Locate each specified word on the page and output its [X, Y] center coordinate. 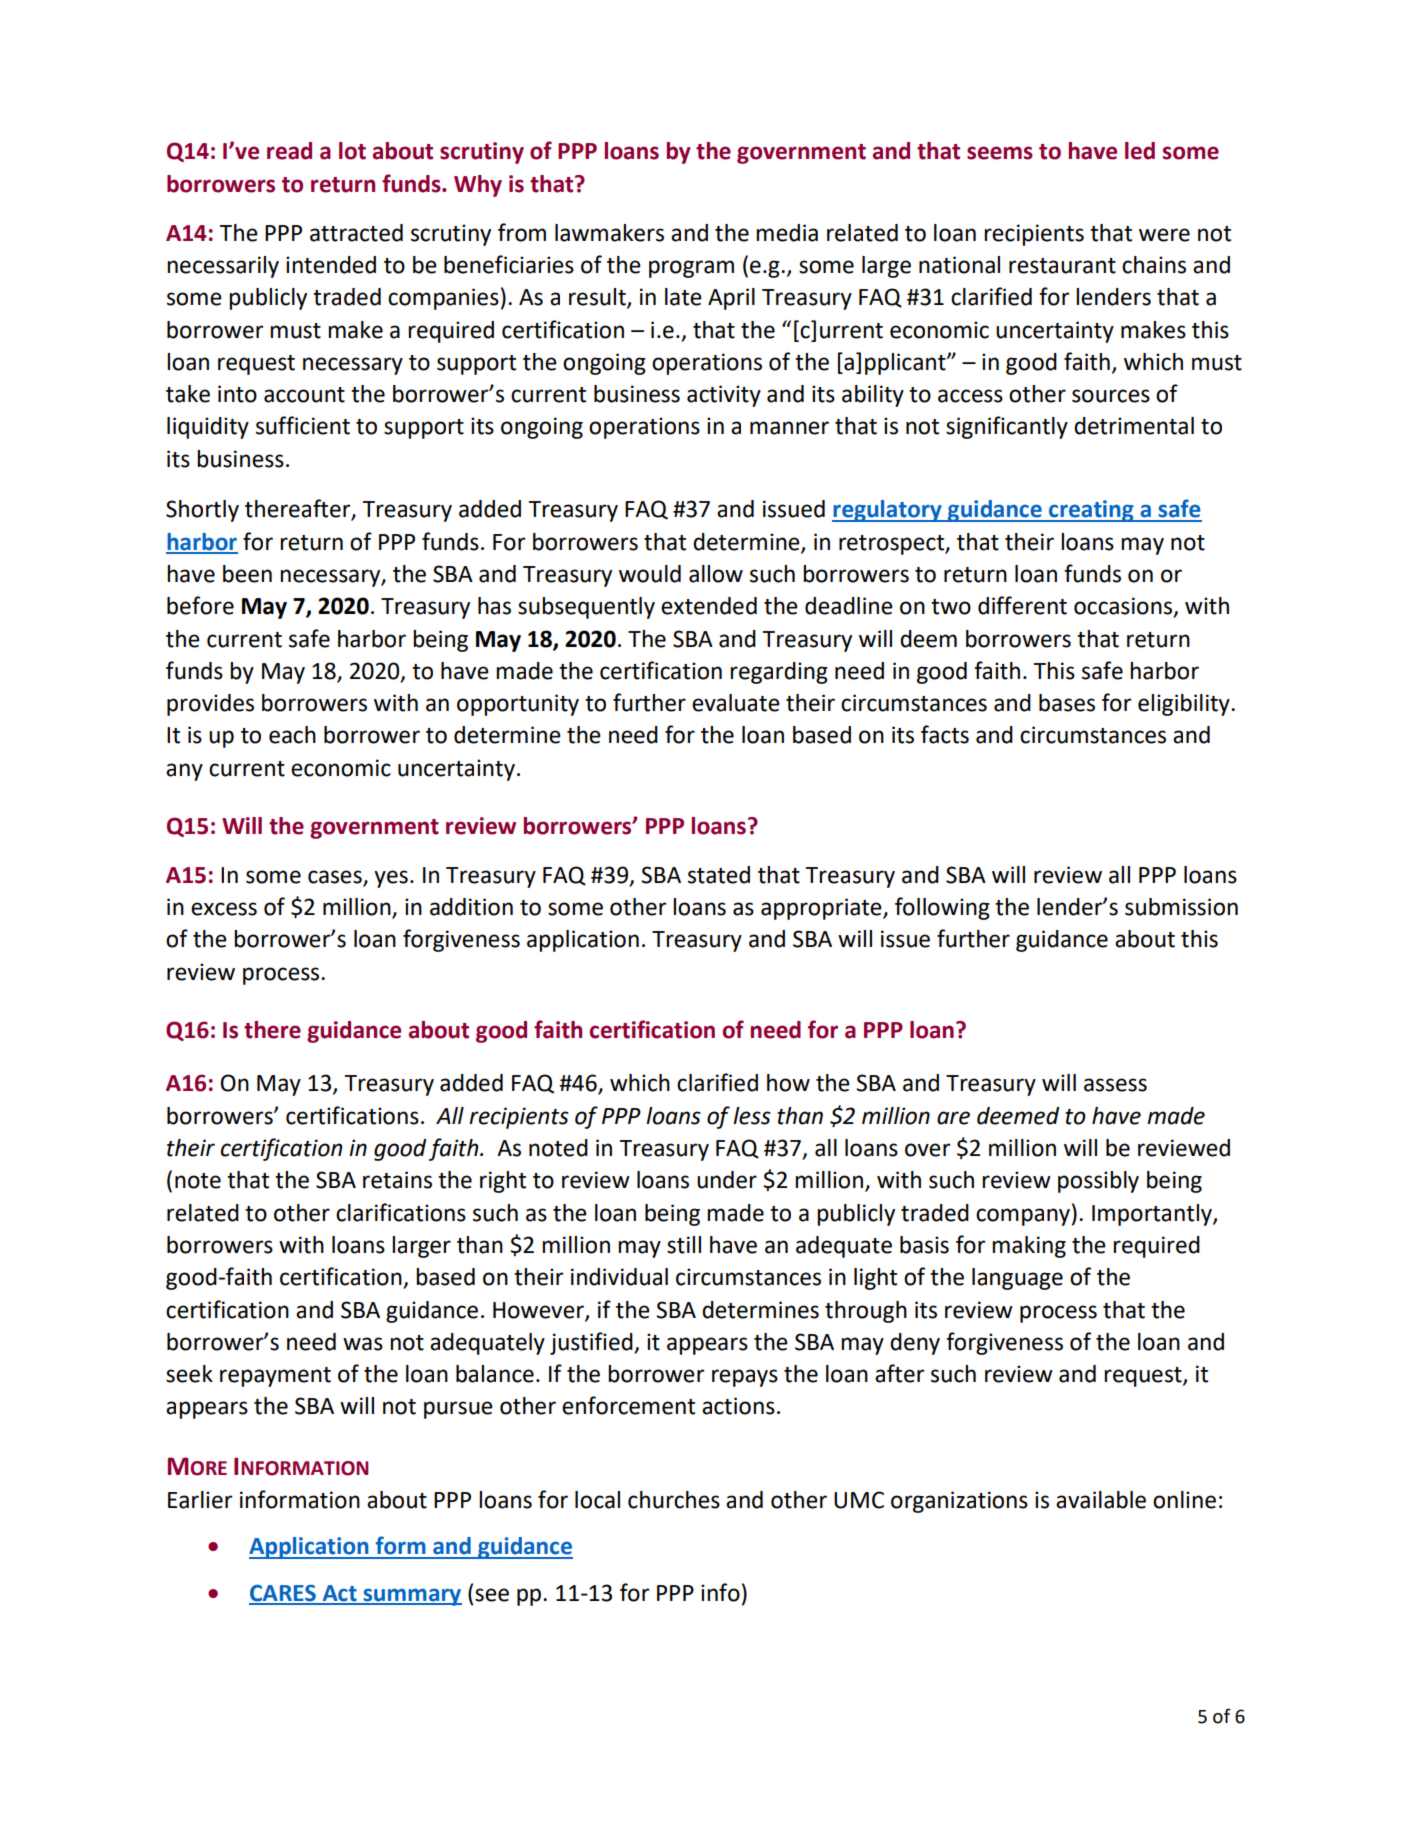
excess [224, 909]
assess [1115, 1085]
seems [1000, 153]
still [684, 1245]
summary [411, 1597]
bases [1067, 703]
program [691, 269]
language [1017, 1279]
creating [1091, 511]
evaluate [736, 703]
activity [724, 396]
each [292, 735]
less [752, 1116]
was [363, 1344]
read [289, 151]
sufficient [303, 425]
